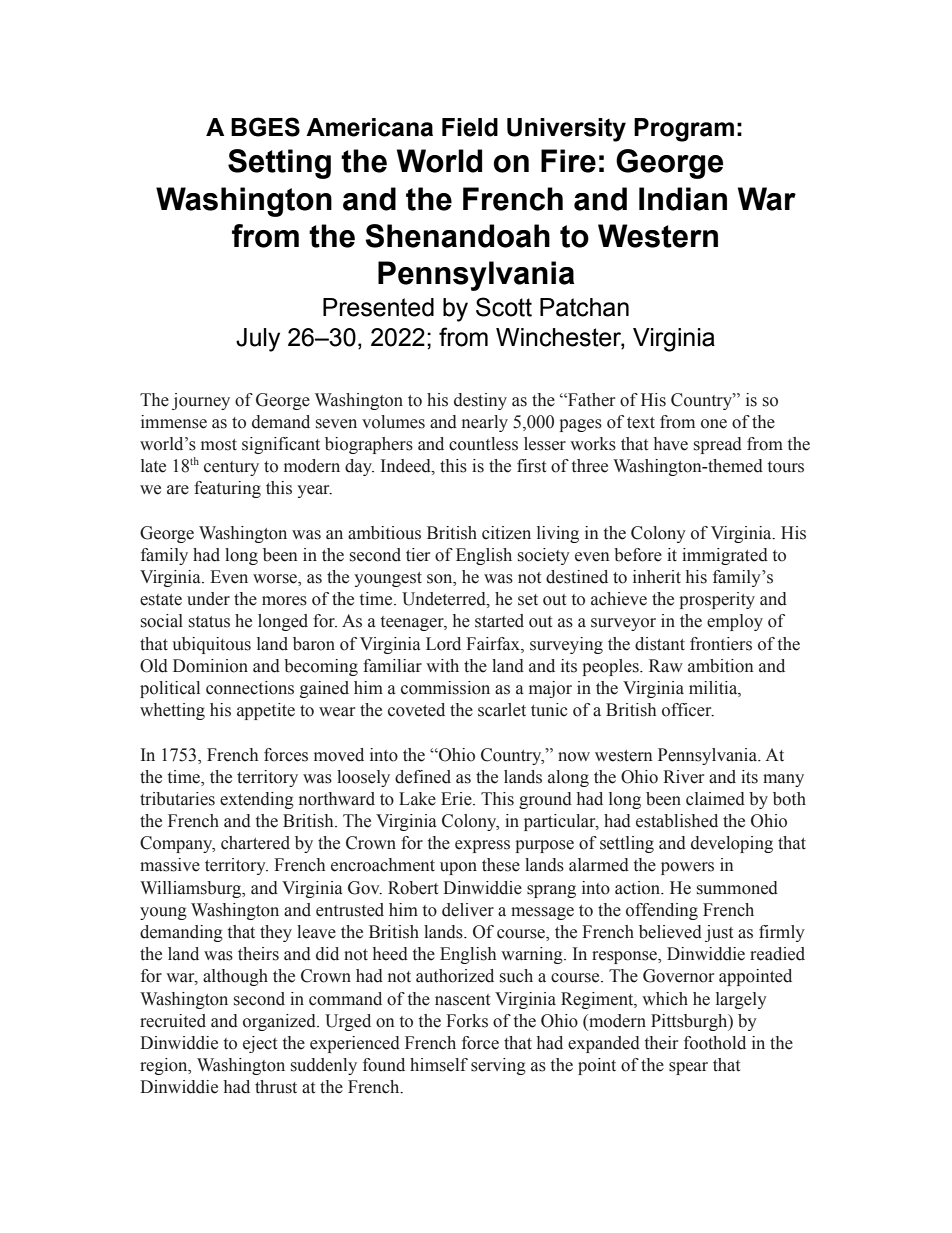 The height and width of the image is (1233, 952). Describe the element at coordinates (717, 600) in the image. I see `prosperity` at that location.
